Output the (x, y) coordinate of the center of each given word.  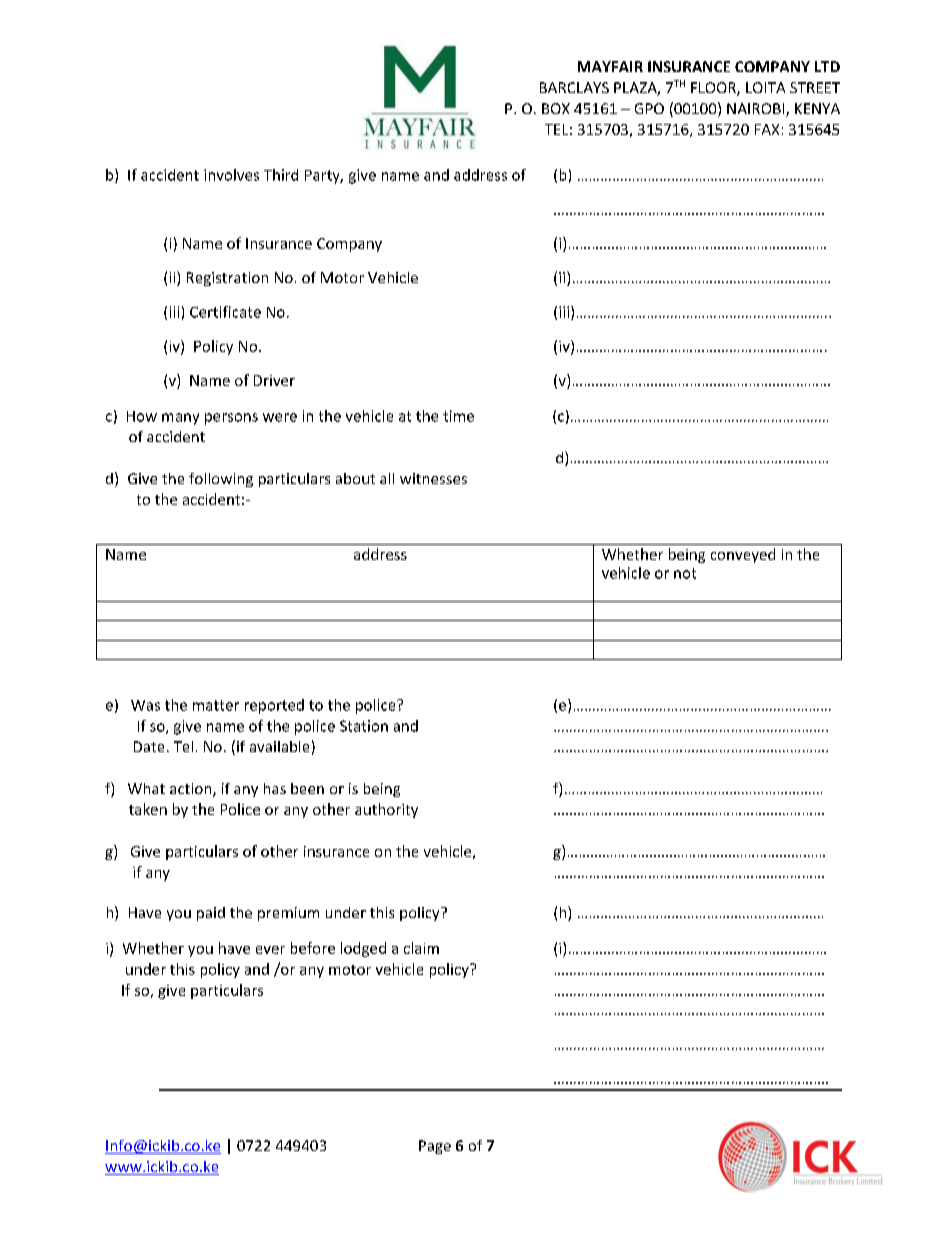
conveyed (743, 555)
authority (386, 810)
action (192, 790)
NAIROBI (757, 110)
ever (270, 950)
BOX (556, 108)
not (685, 573)
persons (231, 419)
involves (231, 175)
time (458, 416)
